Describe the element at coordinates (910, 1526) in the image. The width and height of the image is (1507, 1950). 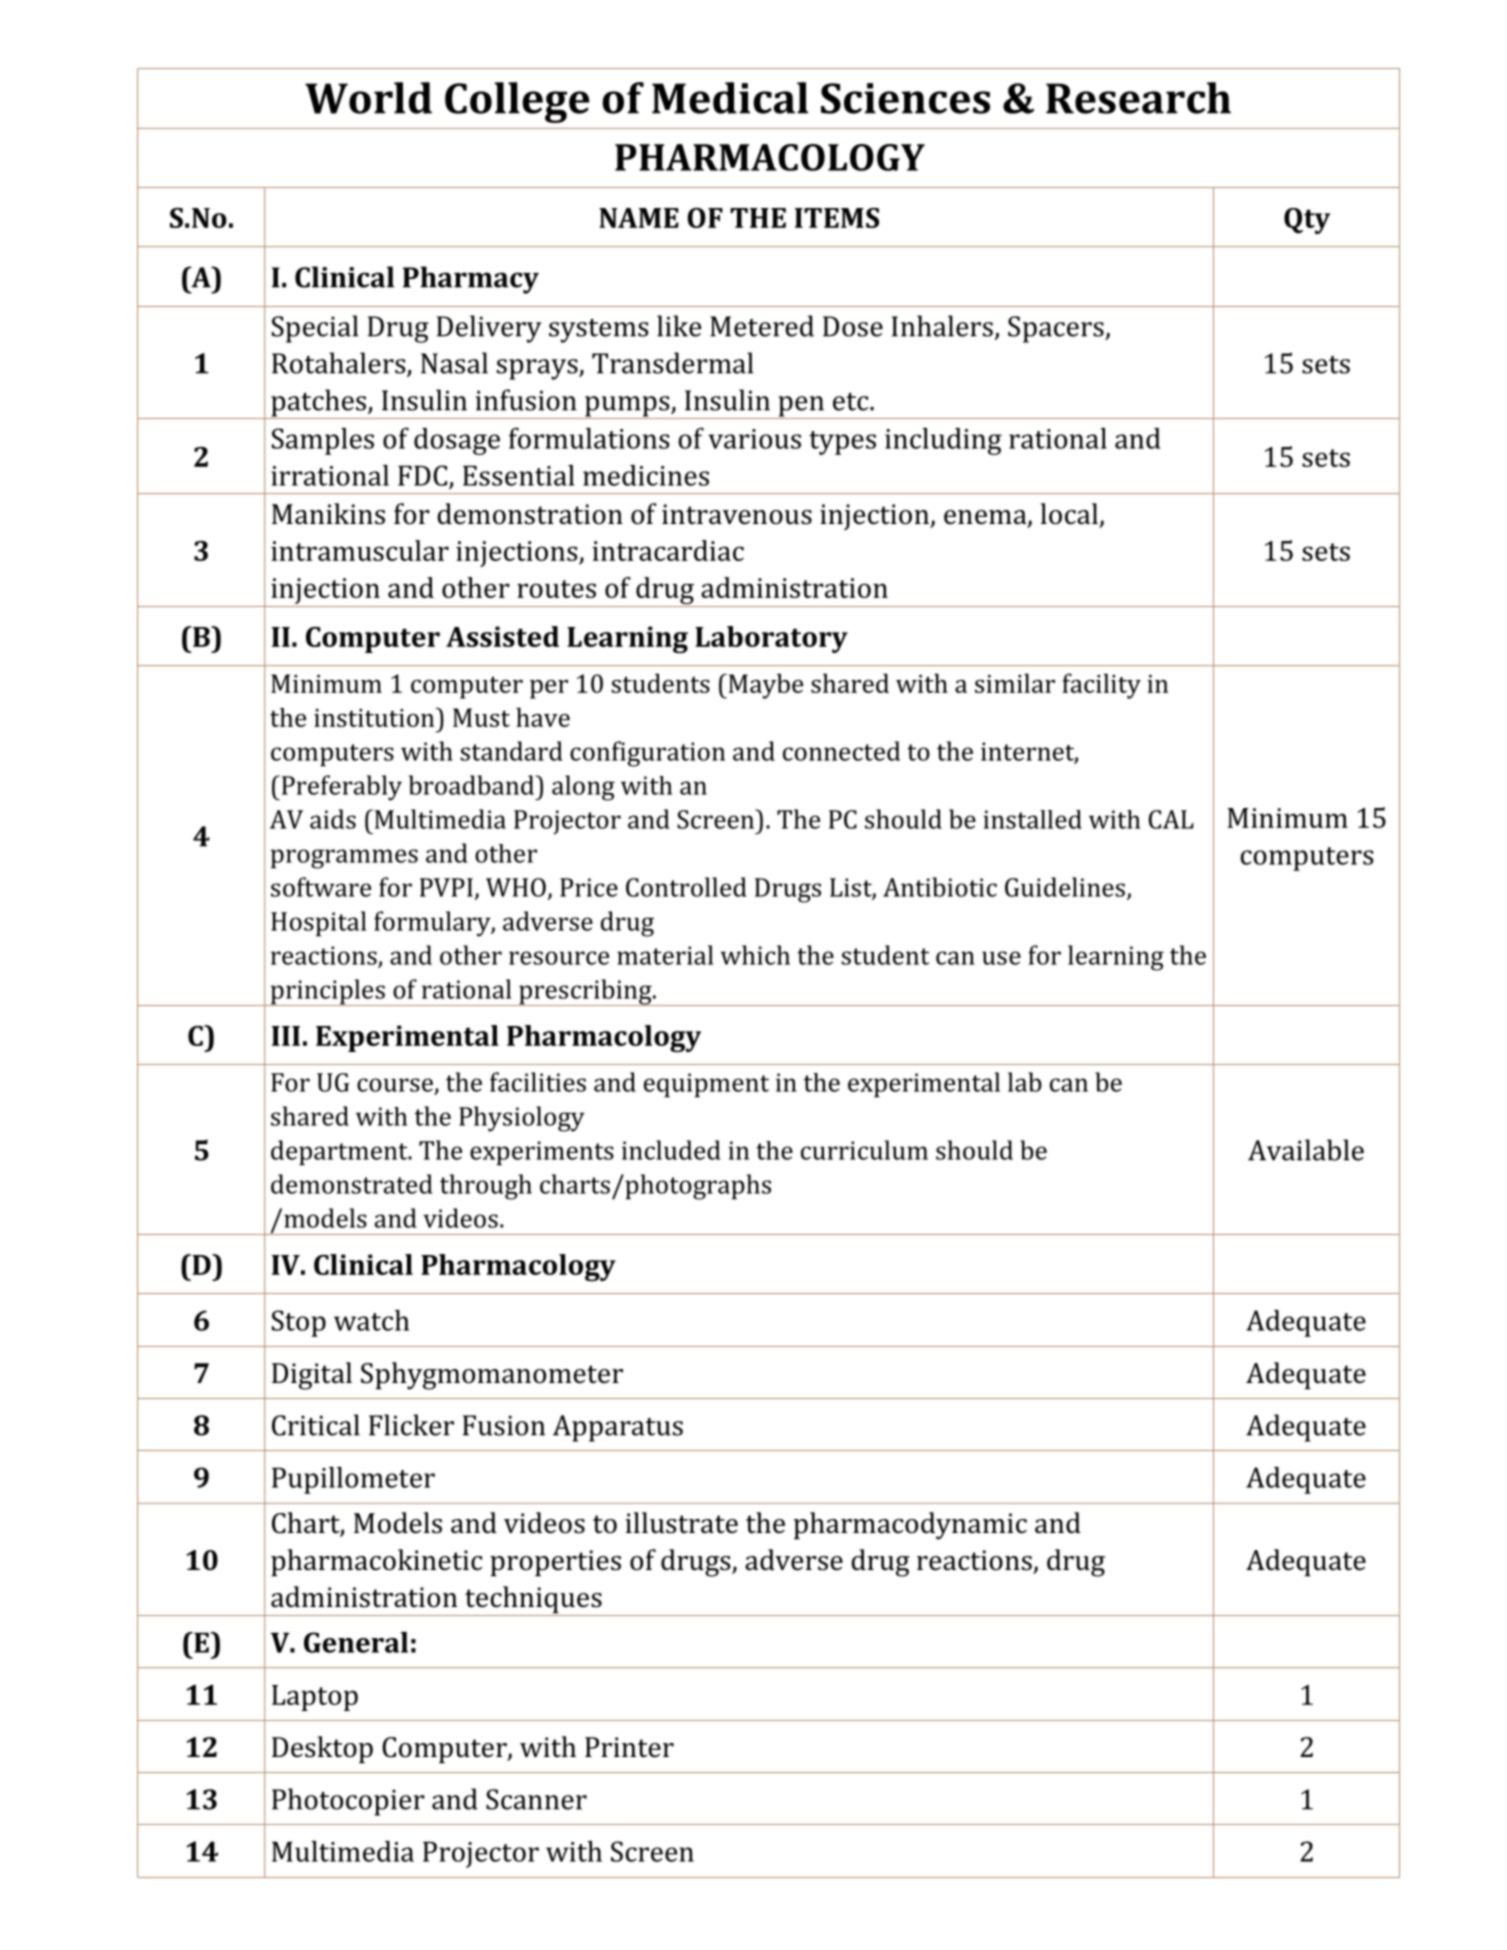
I see `pharmacodynamic` at that location.
